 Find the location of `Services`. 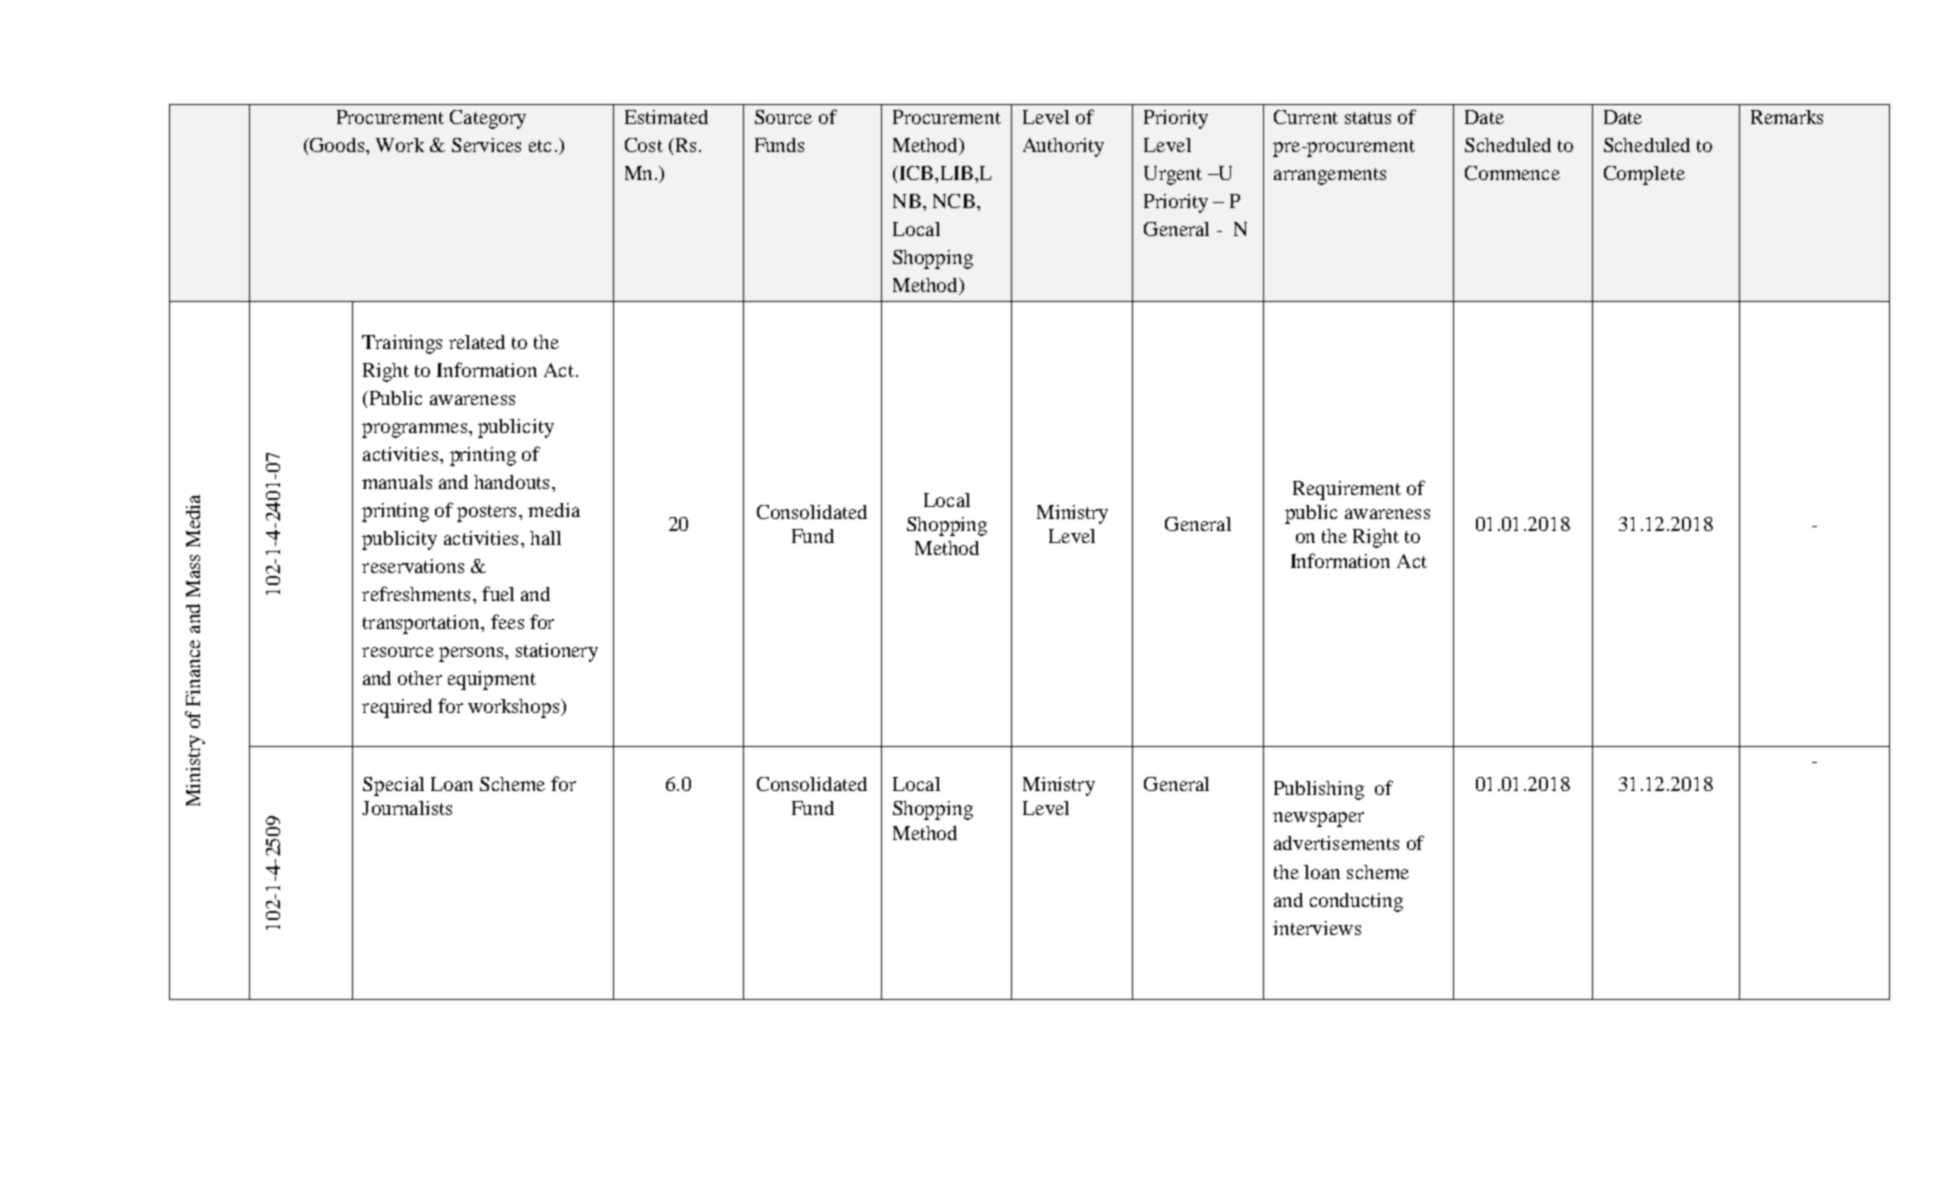

Services is located at coordinates (486, 145).
